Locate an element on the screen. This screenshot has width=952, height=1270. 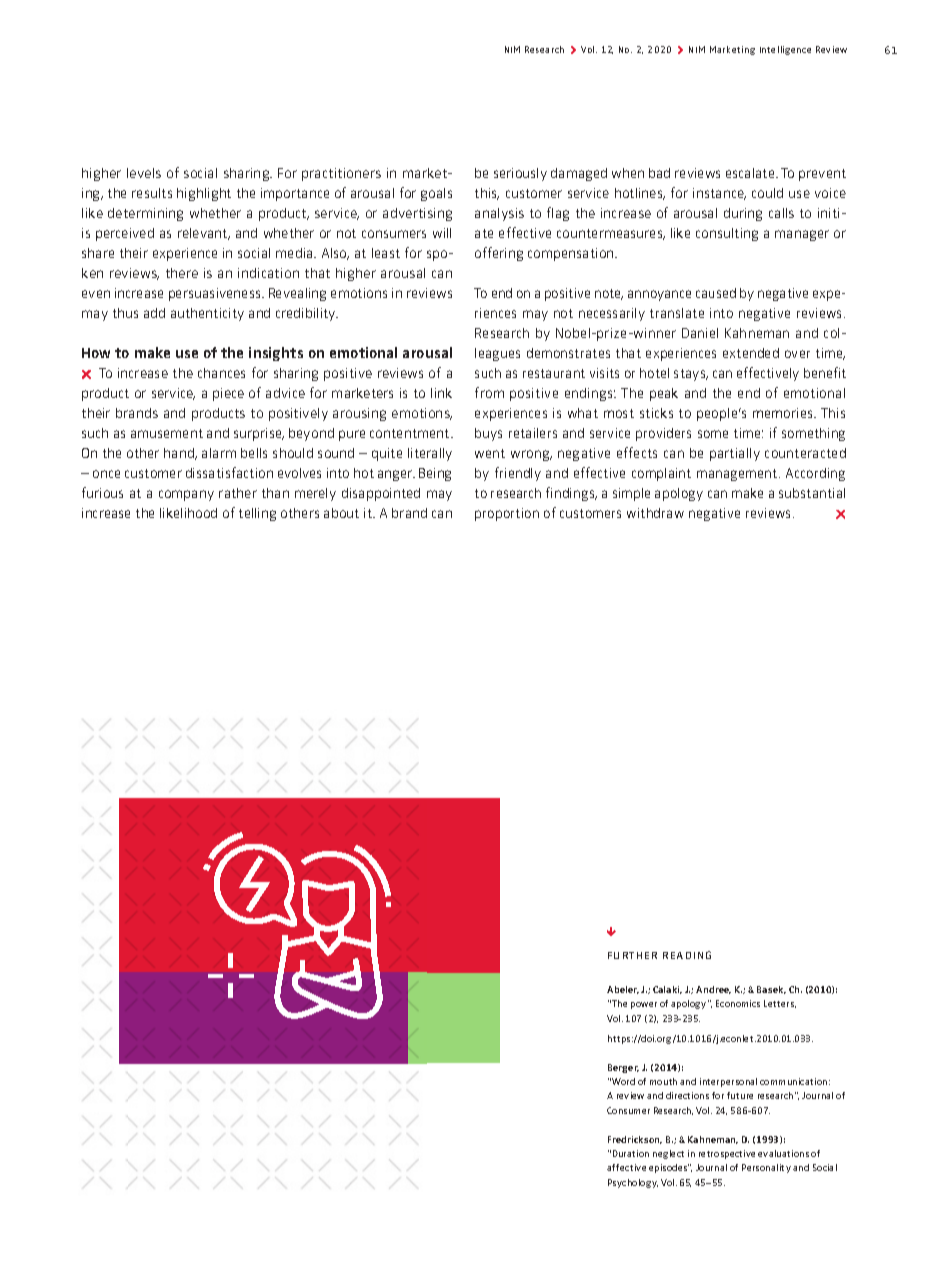
affective is located at coordinates (626, 1167).
